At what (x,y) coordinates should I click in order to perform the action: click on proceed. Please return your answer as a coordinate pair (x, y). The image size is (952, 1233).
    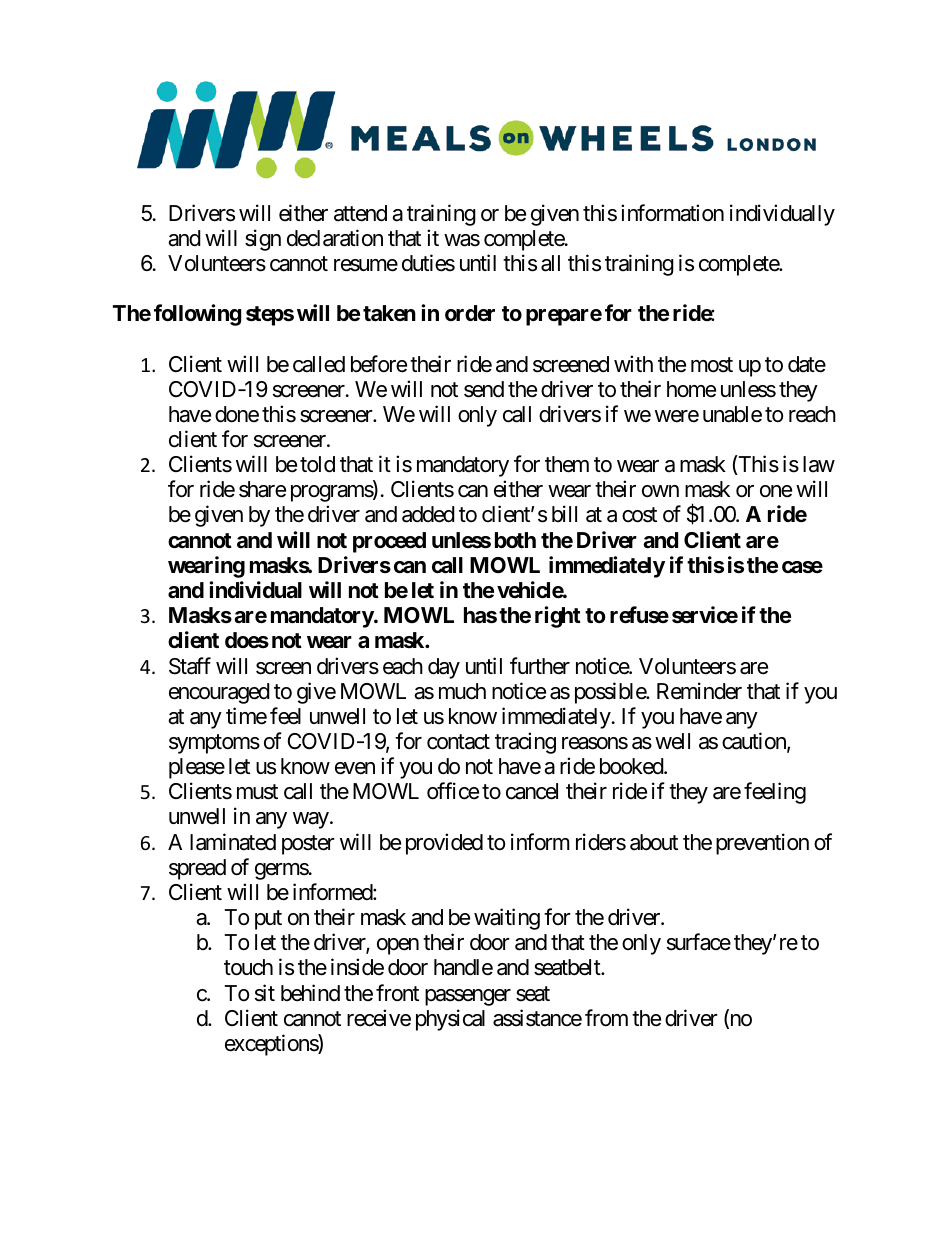
    Looking at the image, I should click on (389, 542).
